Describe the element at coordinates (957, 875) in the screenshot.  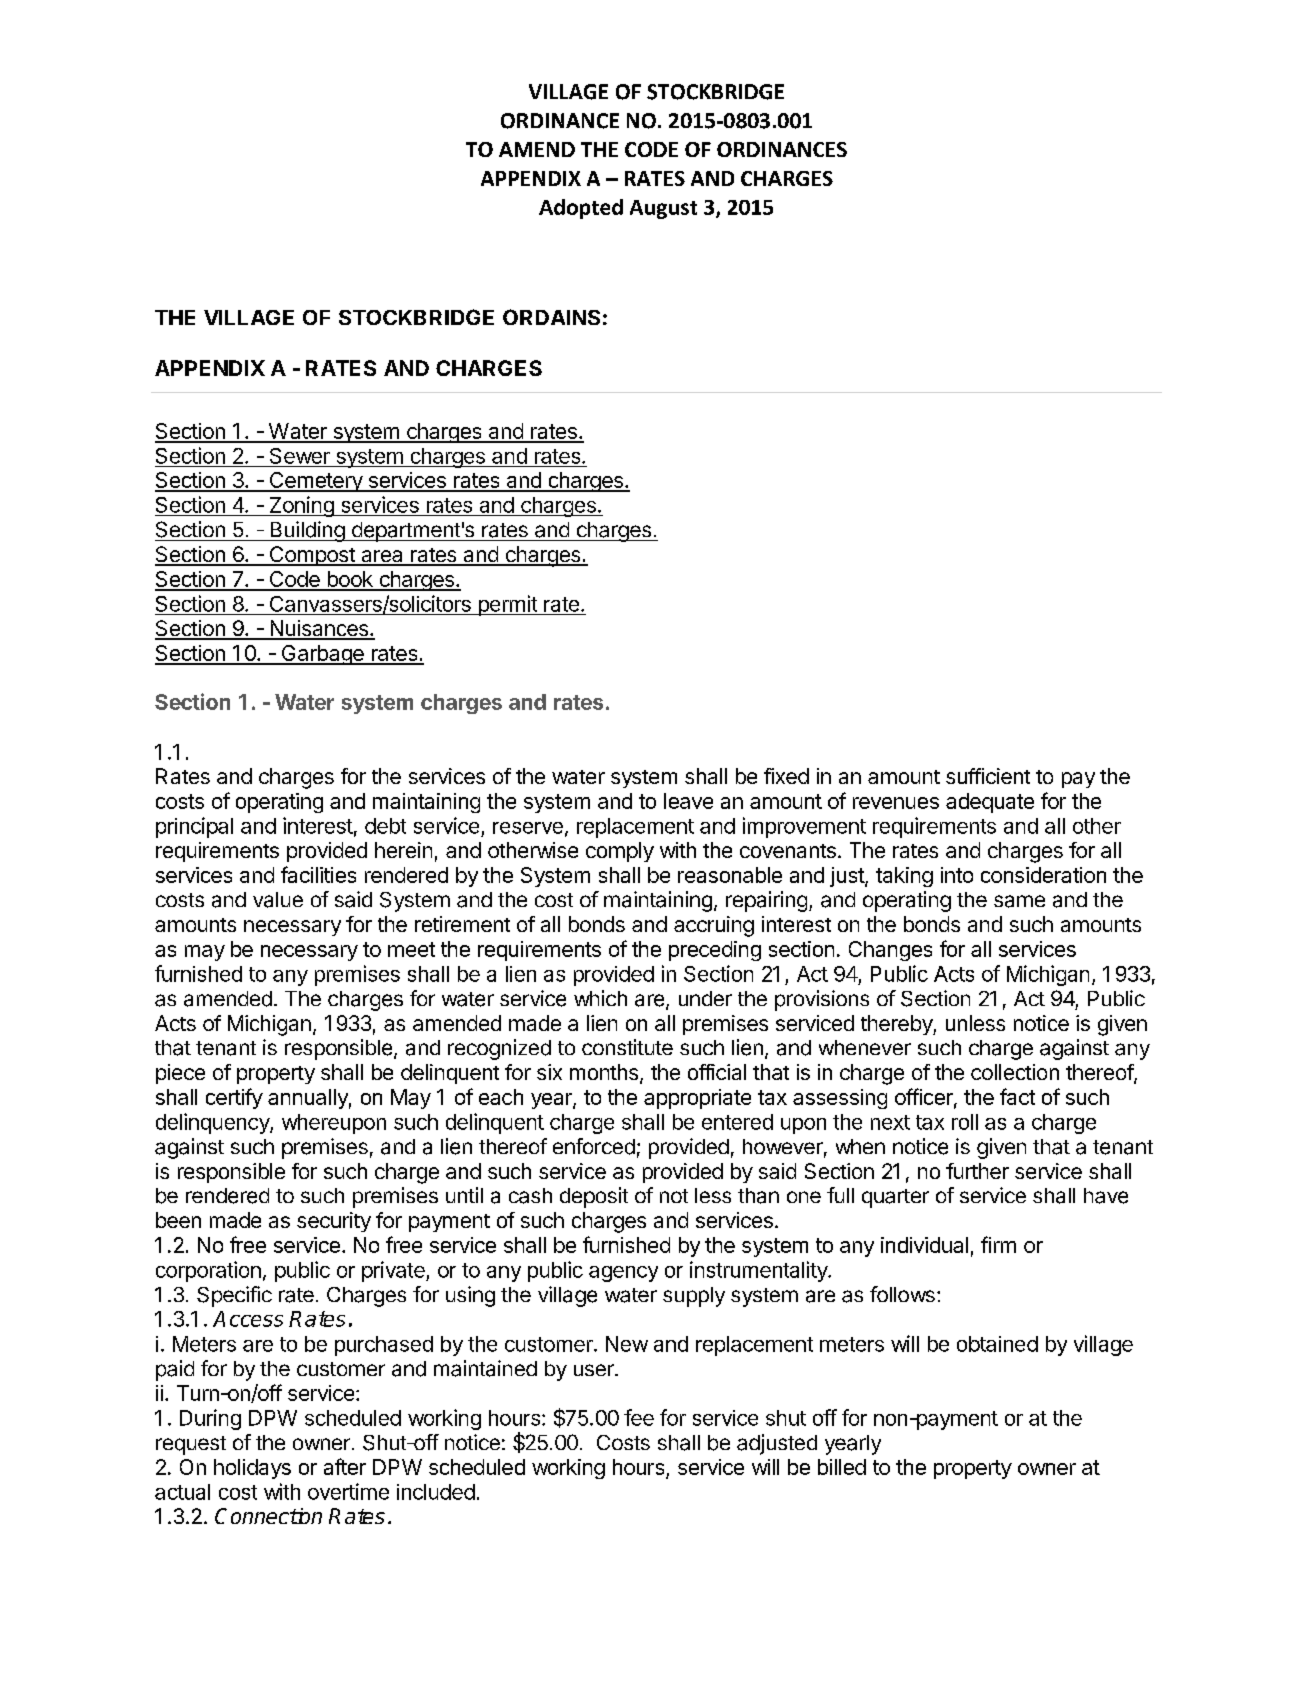
I see `into` at that location.
